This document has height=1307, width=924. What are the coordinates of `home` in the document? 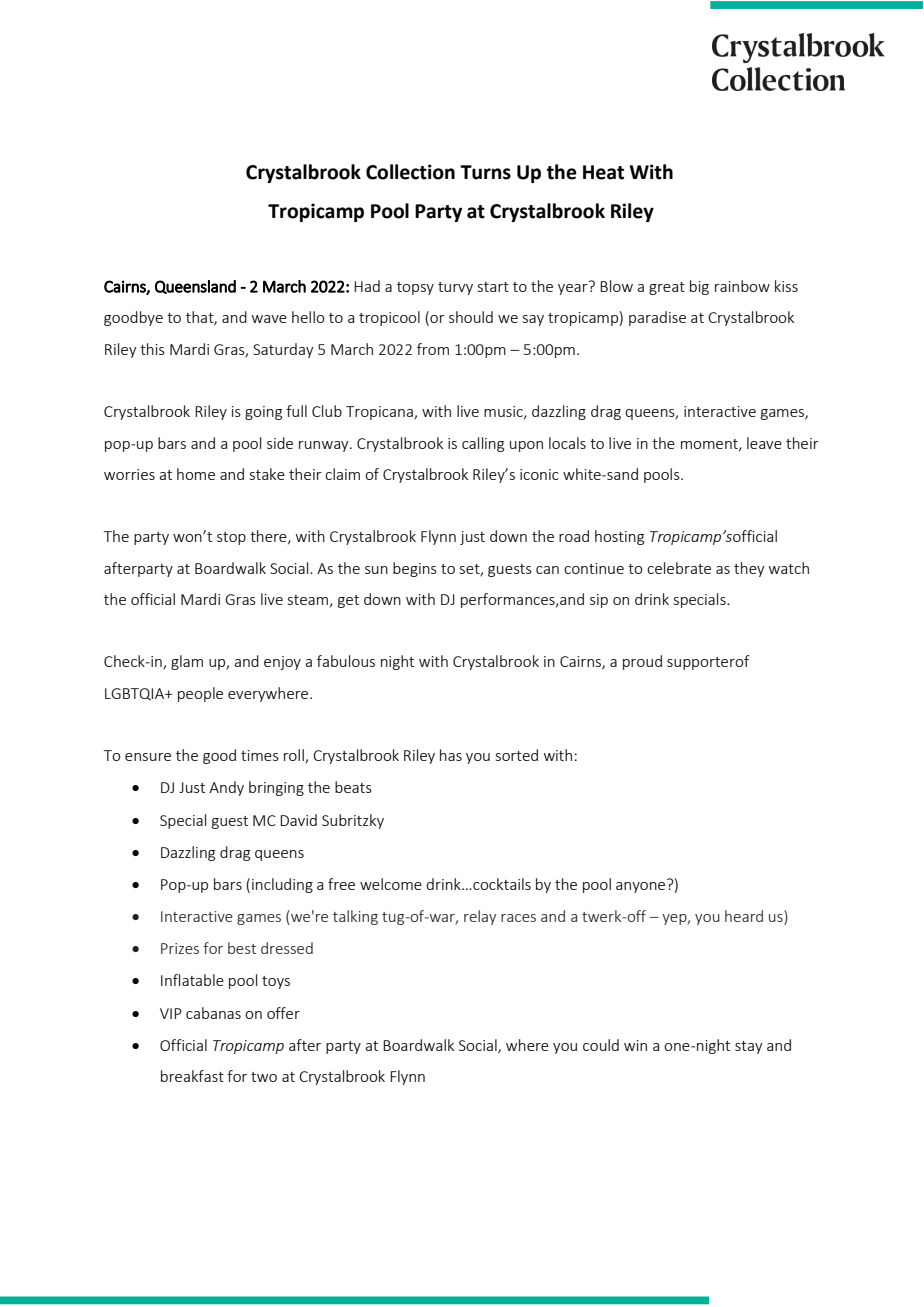 It's located at (196, 474).
